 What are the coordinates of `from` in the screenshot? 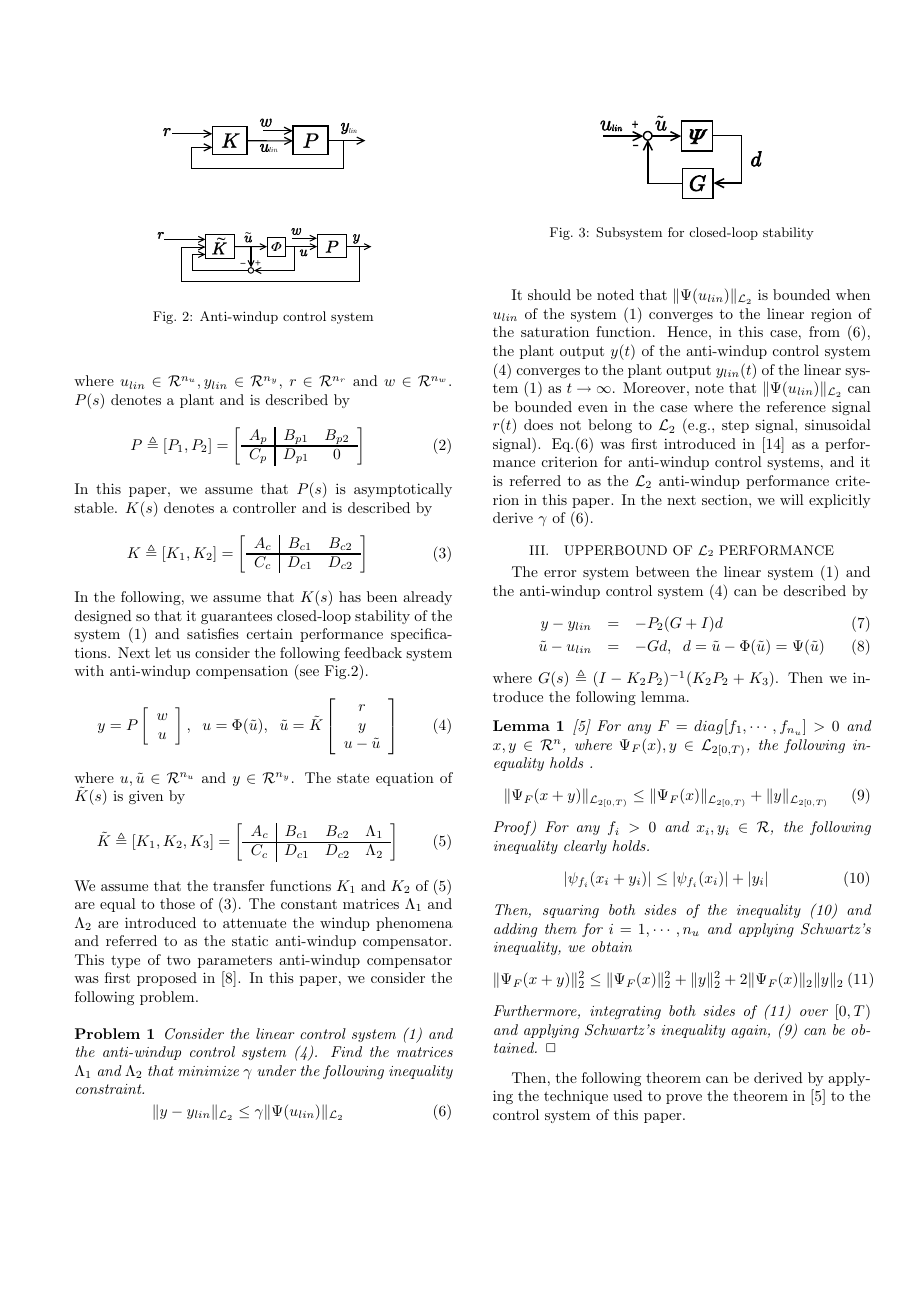 It's located at (824, 331).
